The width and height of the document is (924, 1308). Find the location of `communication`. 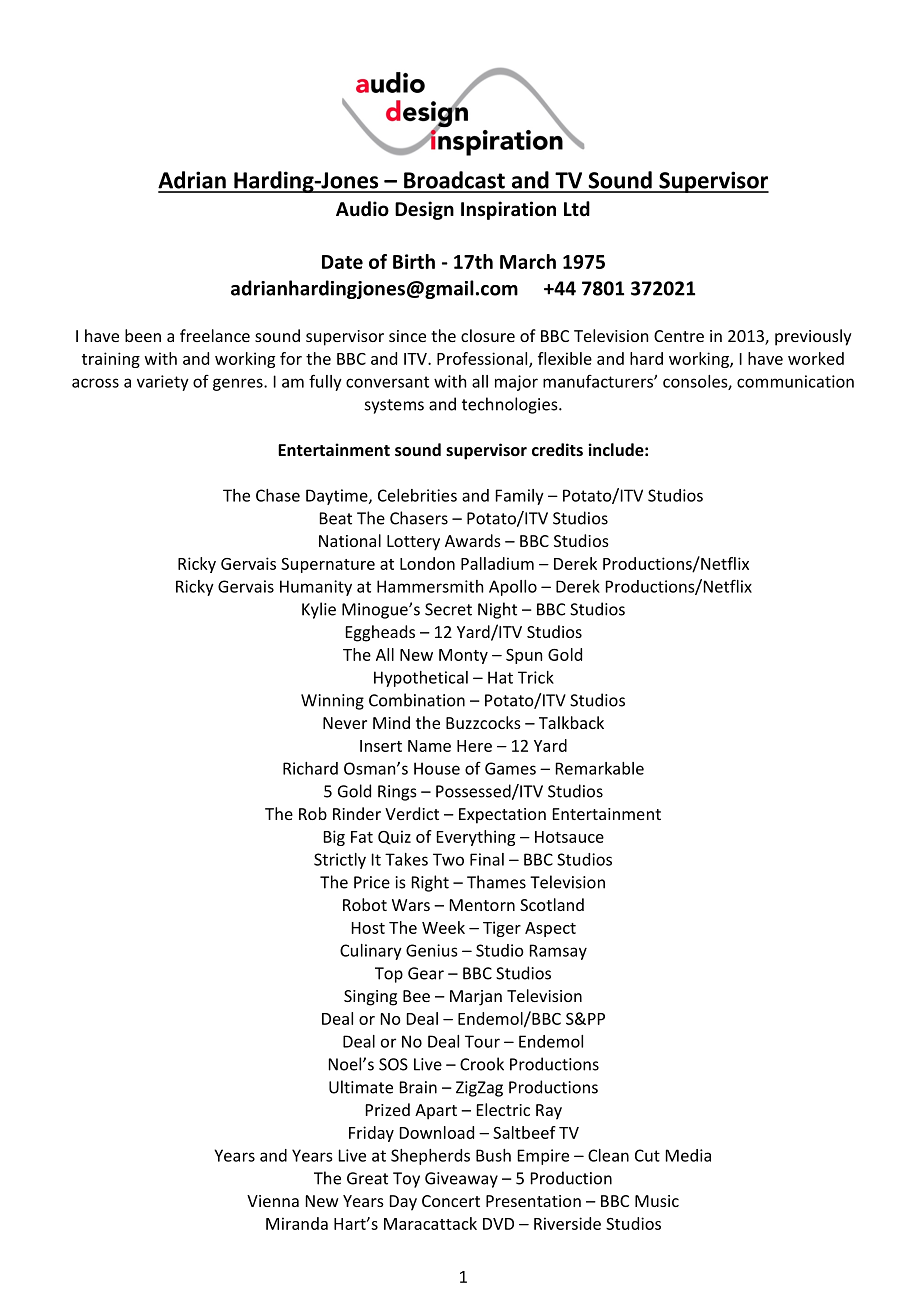

communication is located at coordinates (795, 381).
